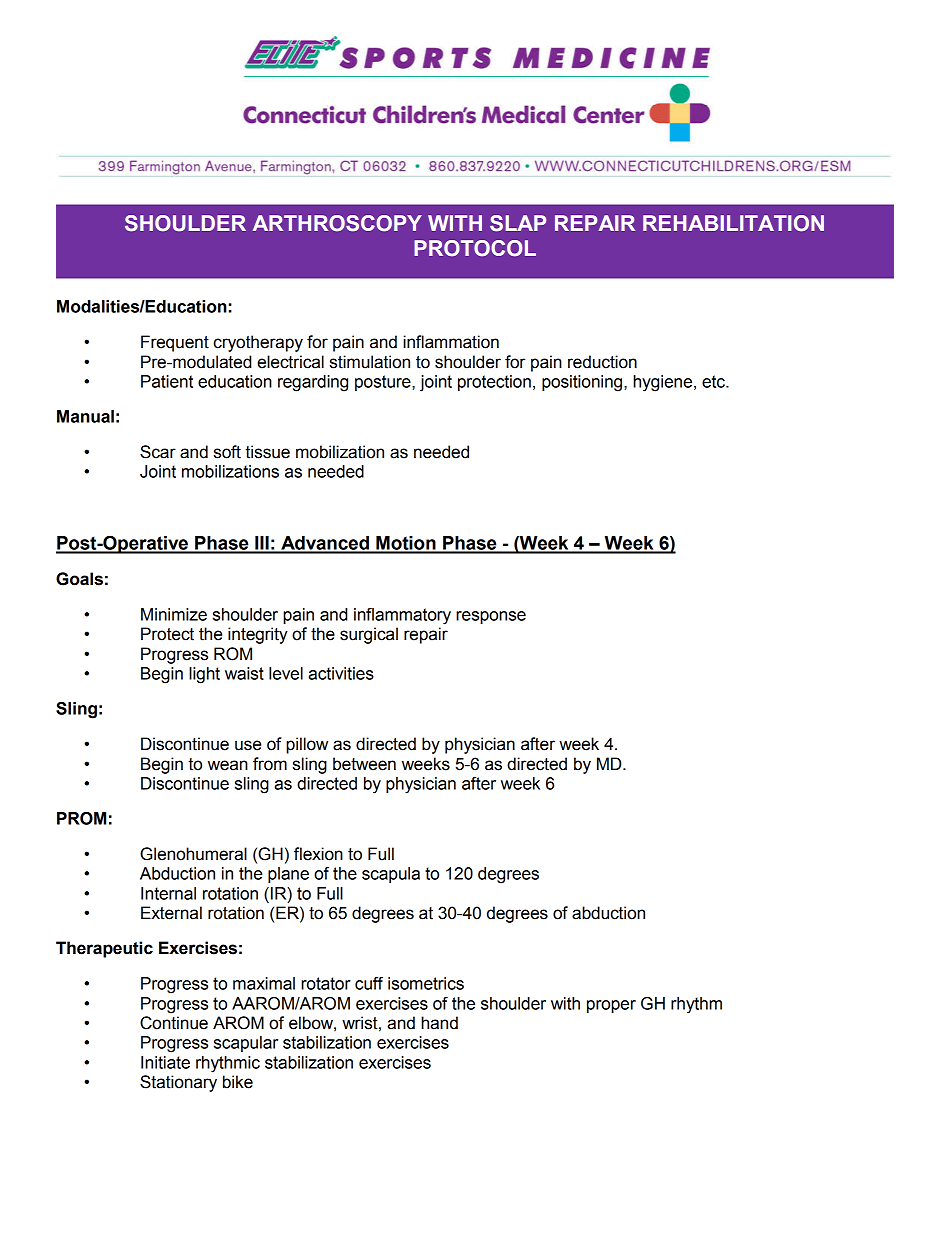 The height and width of the screenshot is (1233, 952). I want to click on between, so click(364, 764).
